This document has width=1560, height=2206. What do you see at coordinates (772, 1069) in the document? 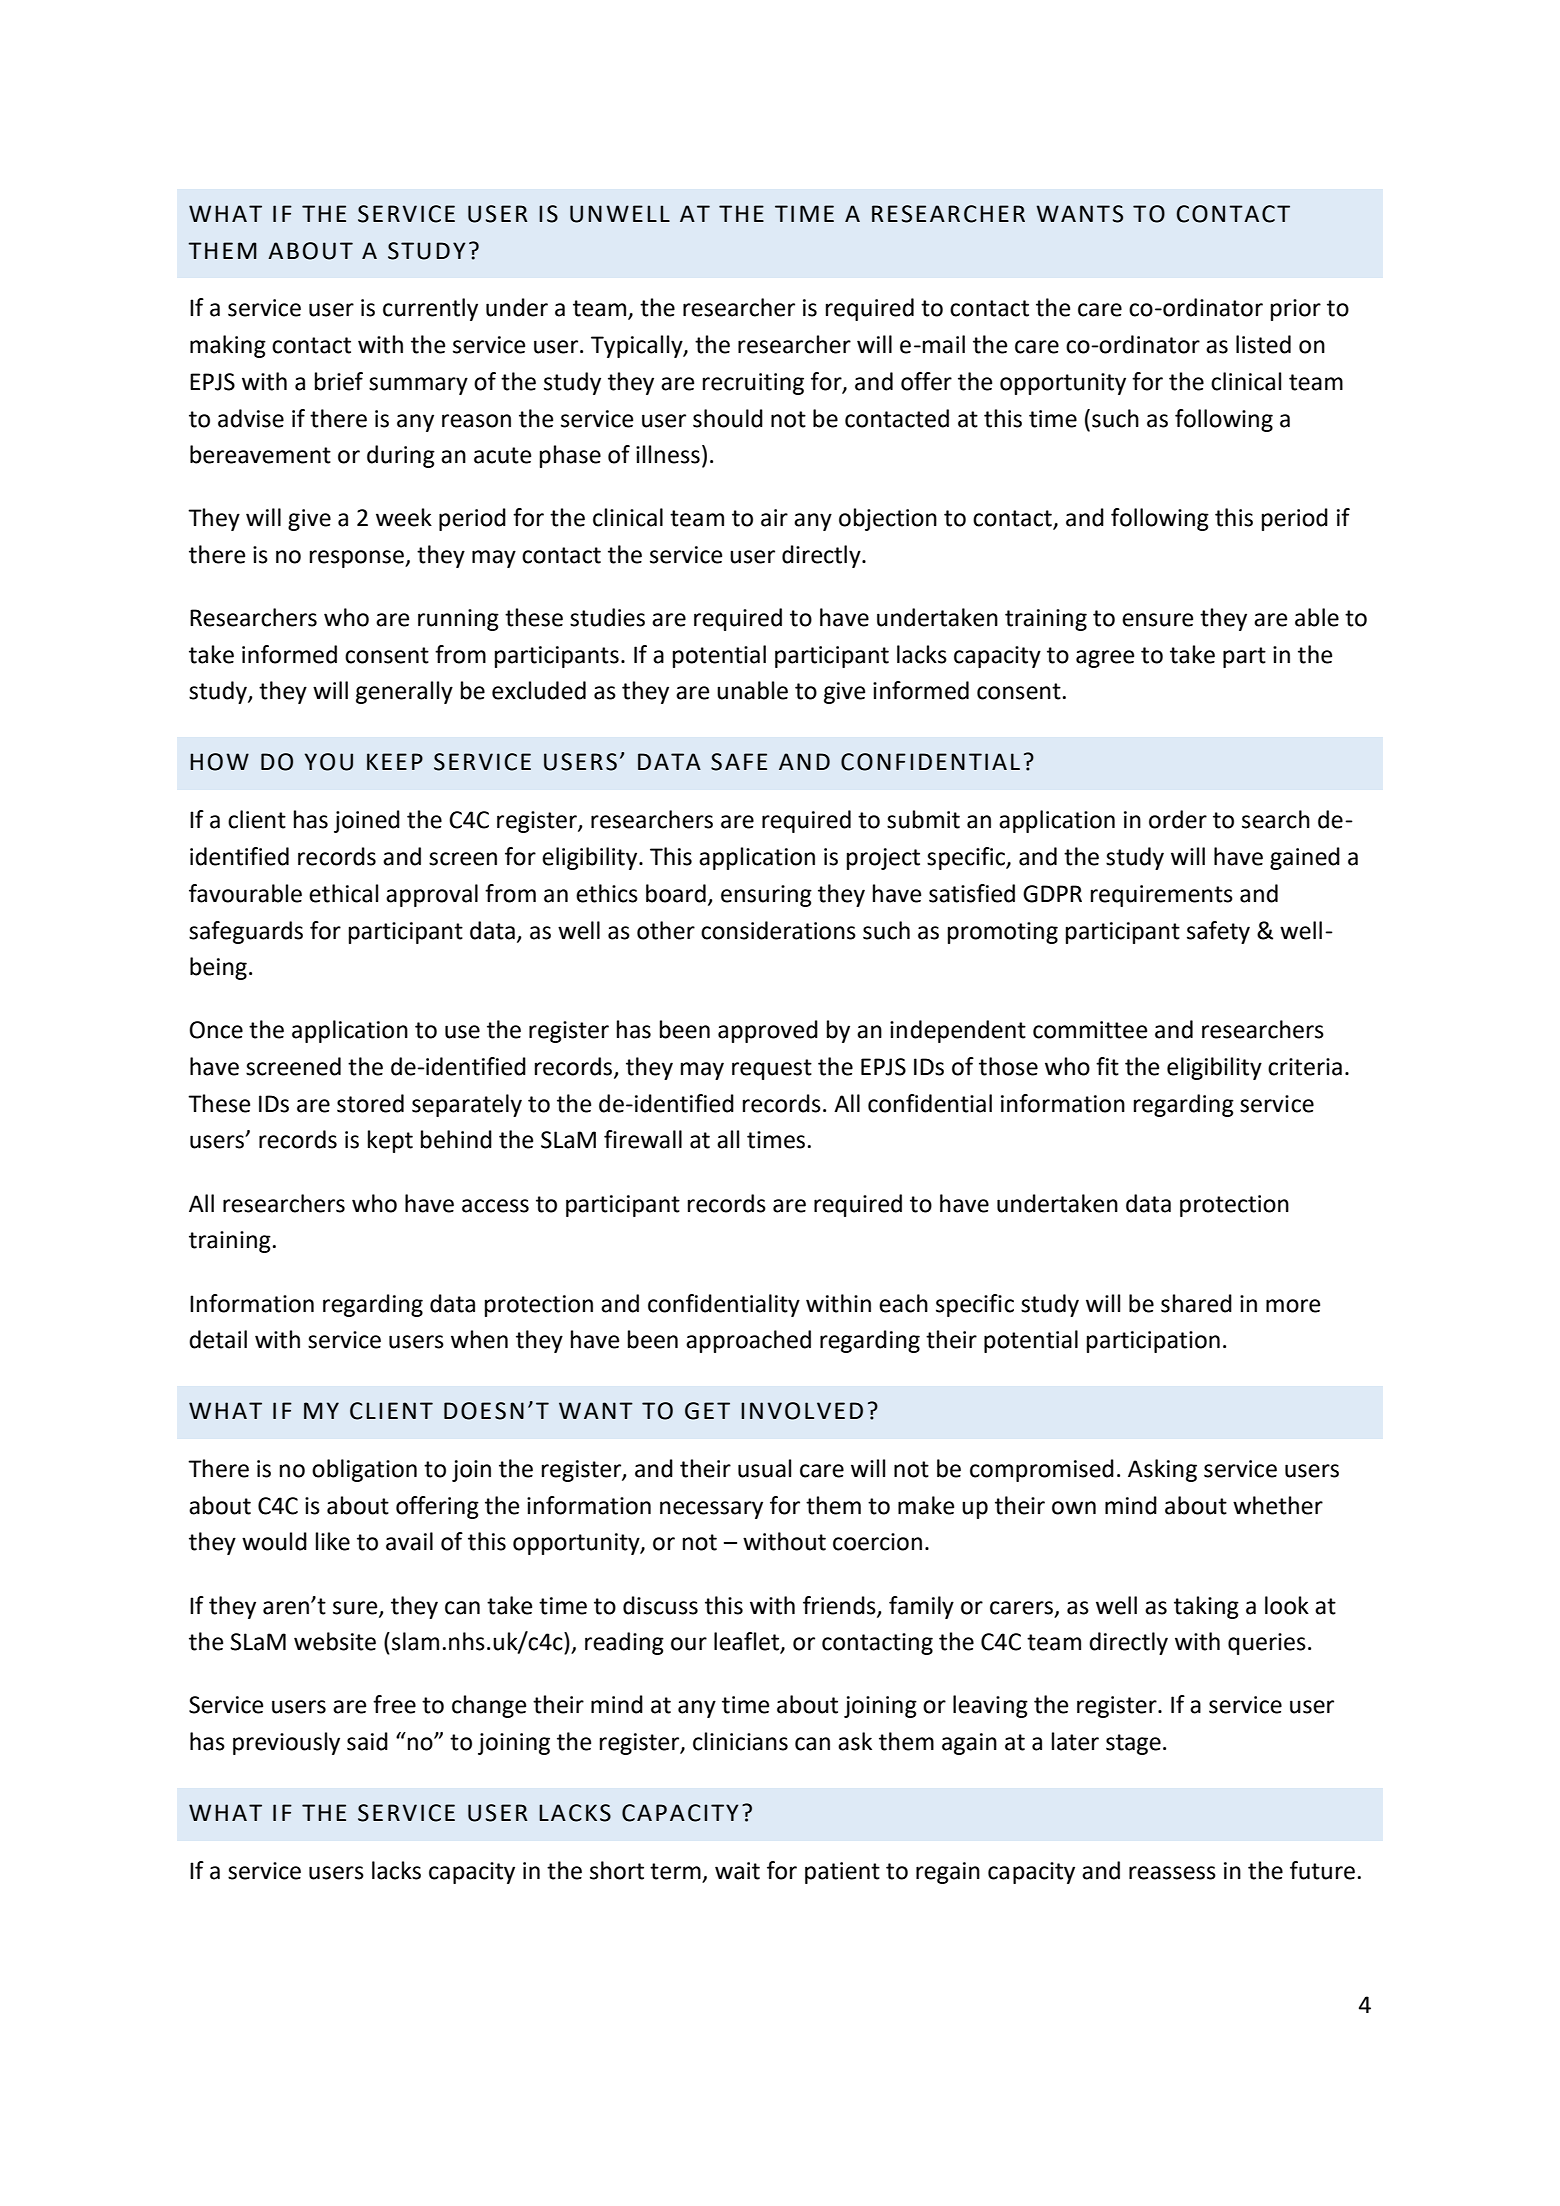
I see `request` at bounding box center [772, 1069].
